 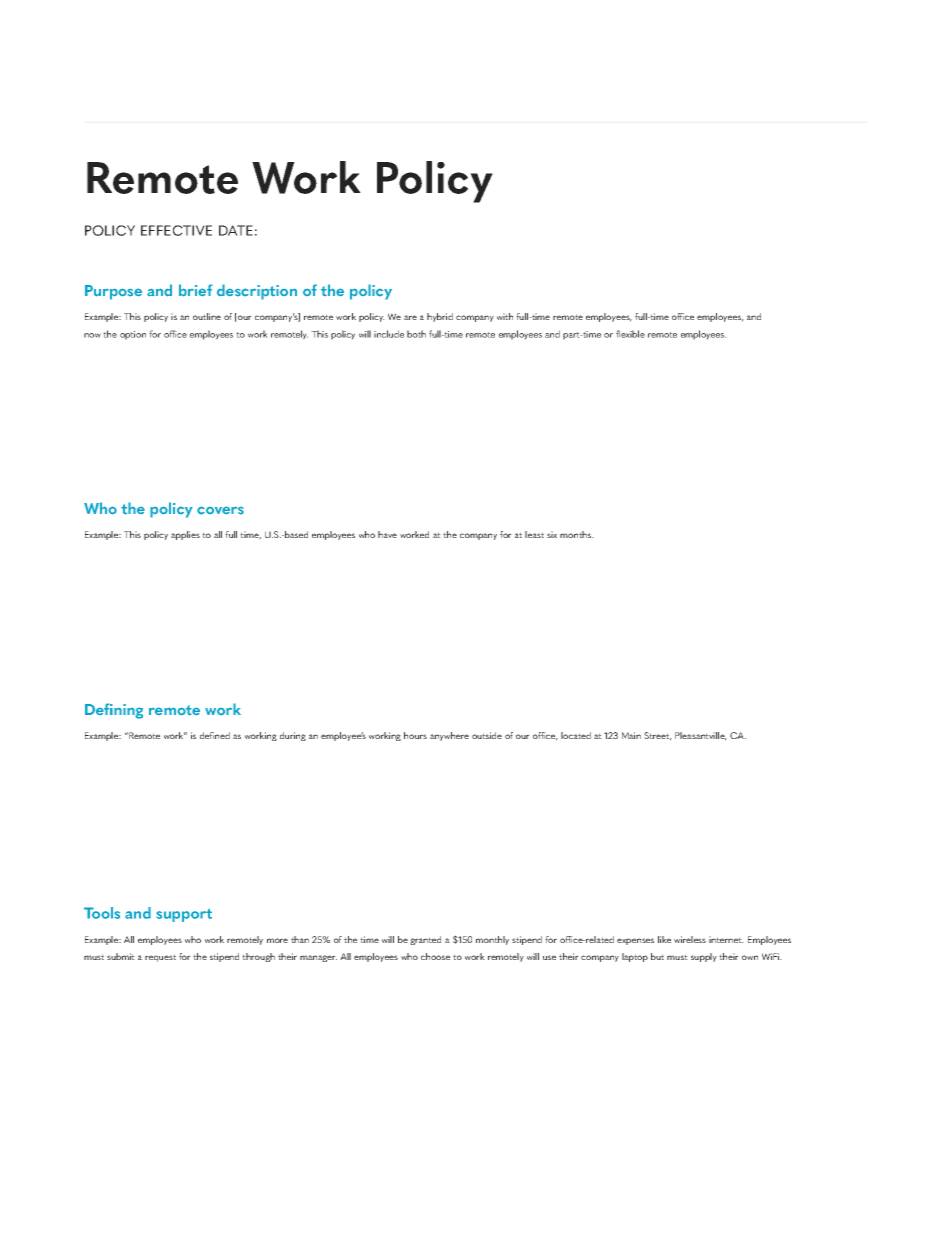 What do you see at coordinates (410, 317) in the screenshot?
I see `are` at bounding box center [410, 317].
